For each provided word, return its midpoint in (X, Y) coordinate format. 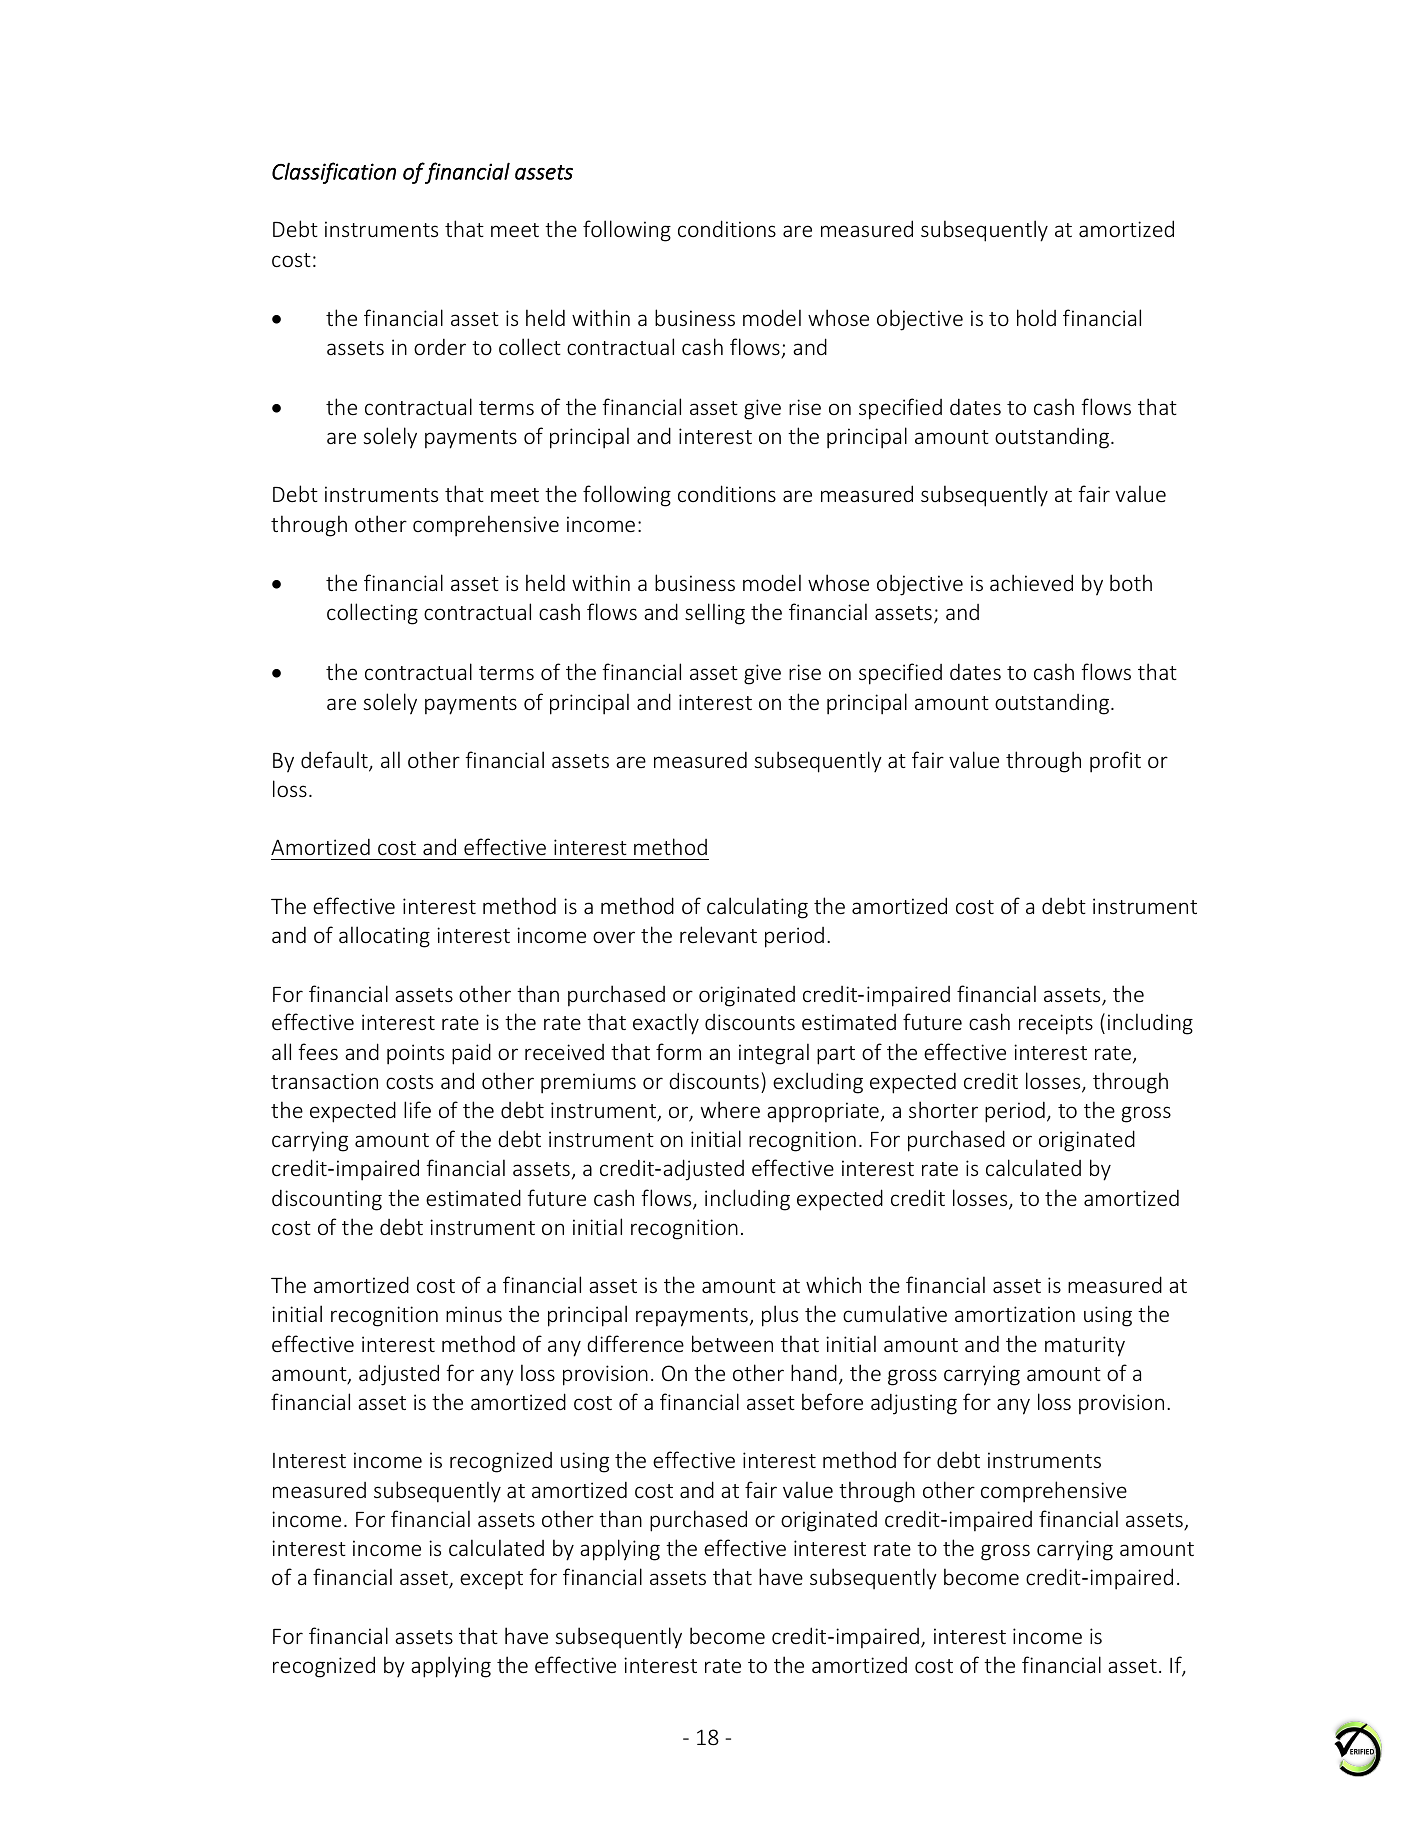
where (730, 1109)
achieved (1031, 582)
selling (715, 614)
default (335, 761)
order (440, 346)
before (832, 1401)
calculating (757, 908)
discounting (327, 1200)
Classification (334, 173)
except (491, 1580)
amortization (1015, 1314)
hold (1036, 317)
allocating (384, 937)
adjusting (914, 1404)
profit (1115, 762)
